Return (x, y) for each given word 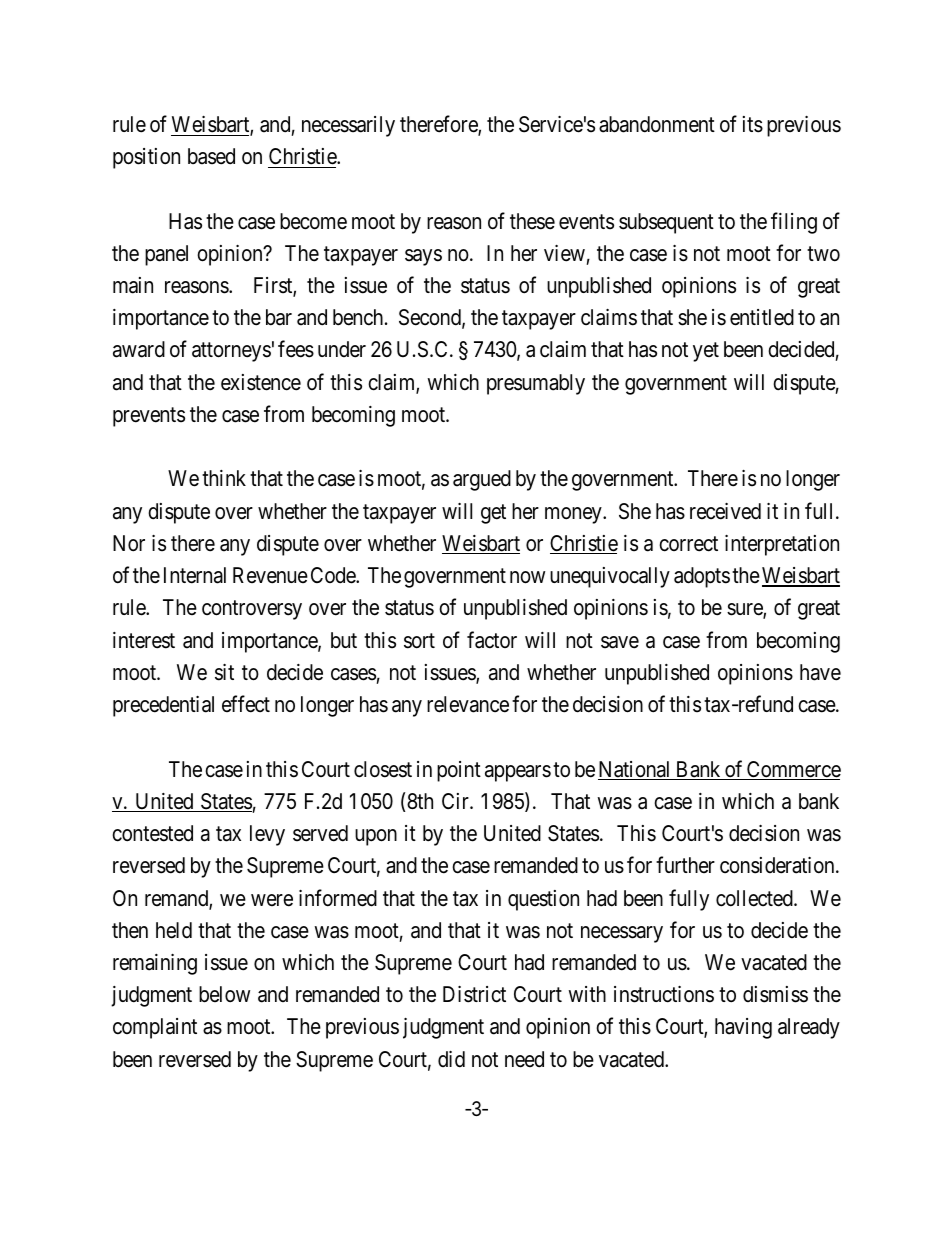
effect (246, 704)
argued (482, 480)
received (725, 511)
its (753, 124)
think (224, 478)
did (451, 1059)
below (224, 994)
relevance (468, 704)
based (211, 156)
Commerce (793, 770)
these (532, 221)
